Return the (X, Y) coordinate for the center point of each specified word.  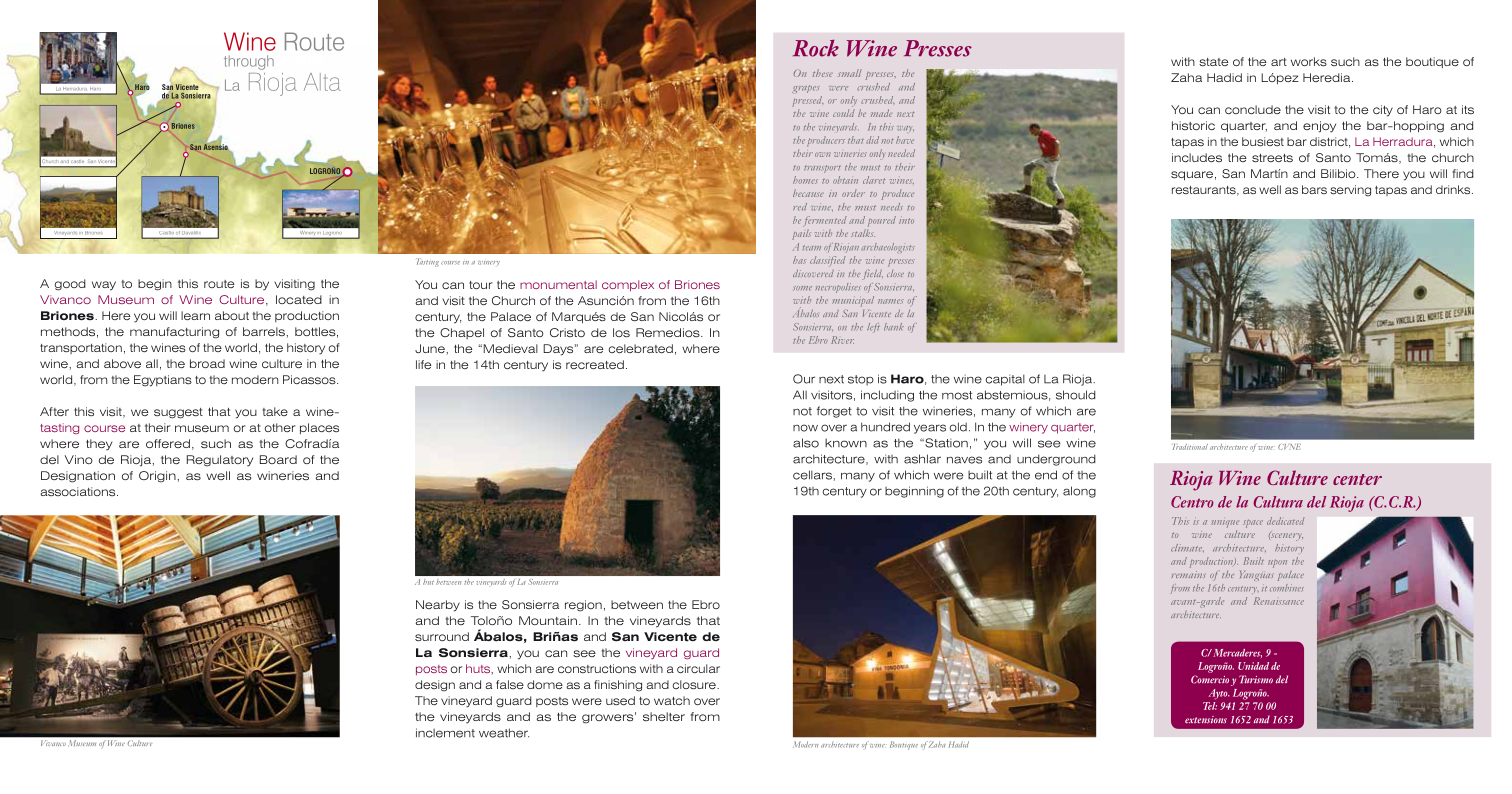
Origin (158, 477)
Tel (1210, 706)
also (806, 443)
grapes (806, 89)
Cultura (1278, 502)
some (803, 288)
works (1309, 61)
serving (1350, 191)
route (219, 284)
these (823, 73)
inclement (445, 733)
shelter (664, 716)
